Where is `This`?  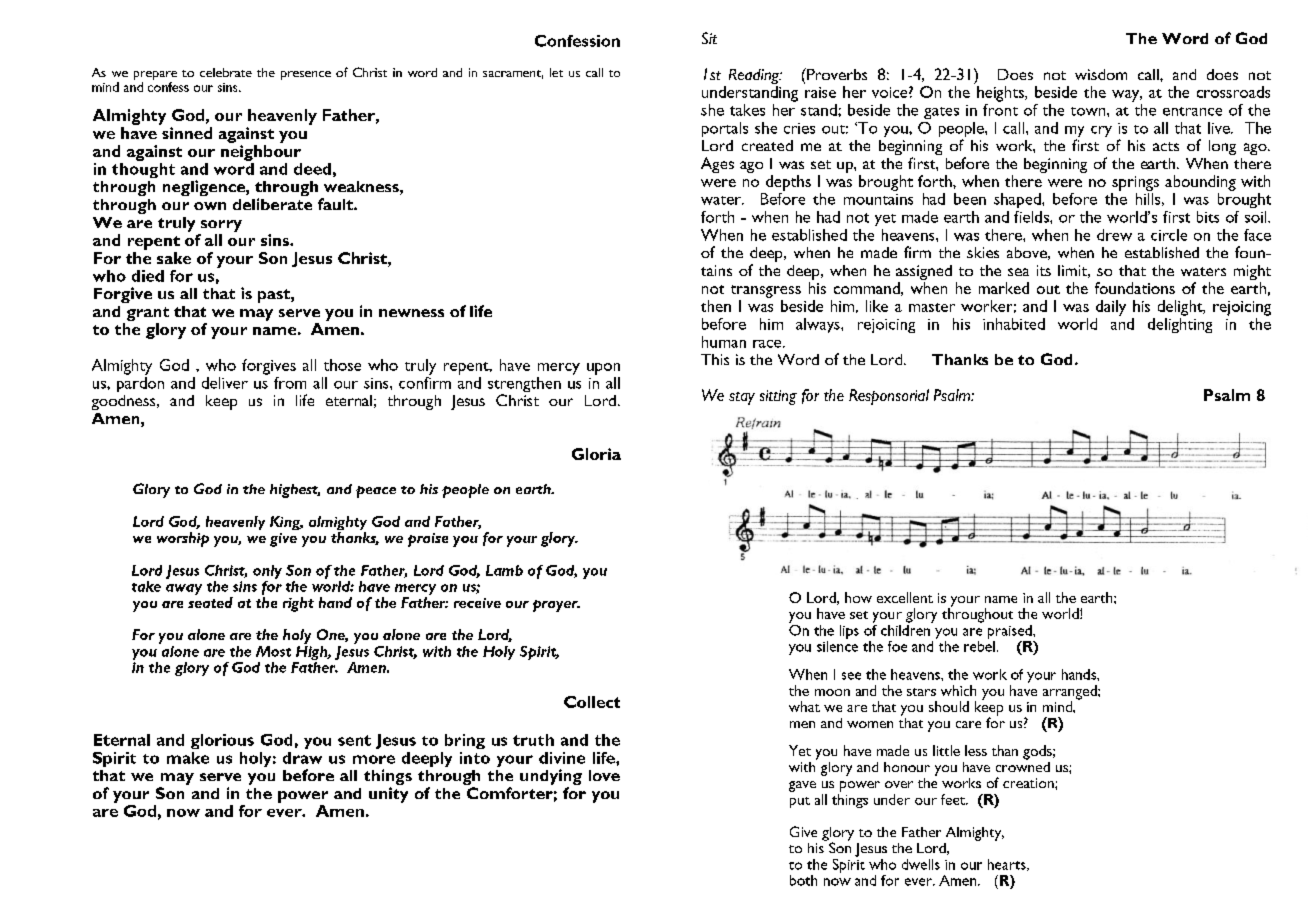 This is located at coordinates (715, 359).
